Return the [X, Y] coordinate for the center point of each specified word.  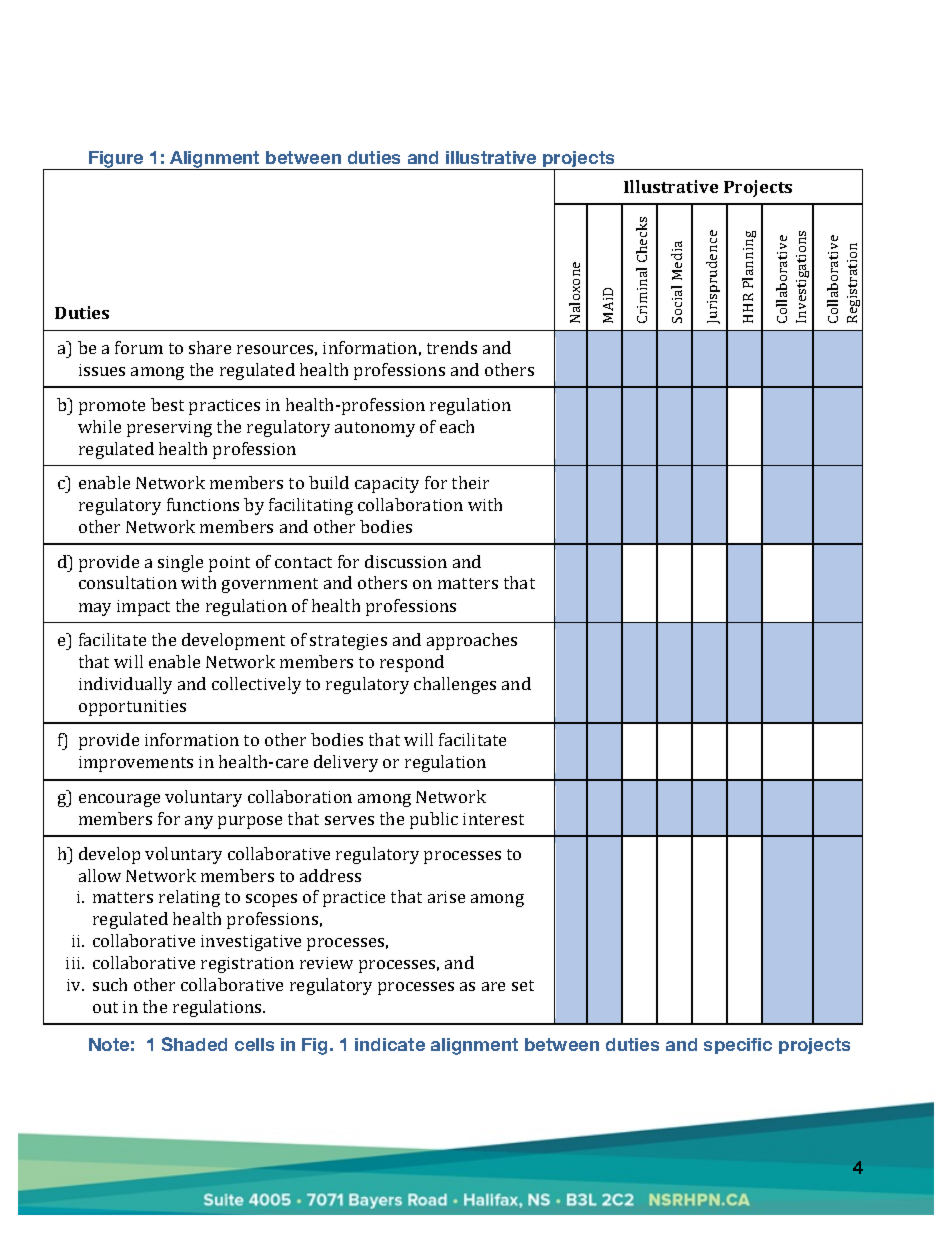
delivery [346, 763]
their [470, 482]
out [105, 1007]
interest [493, 819]
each [457, 426]
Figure [116, 160]
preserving [169, 429]
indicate [390, 1044]
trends [452, 347]
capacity [387, 485]
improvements [136, 764]
